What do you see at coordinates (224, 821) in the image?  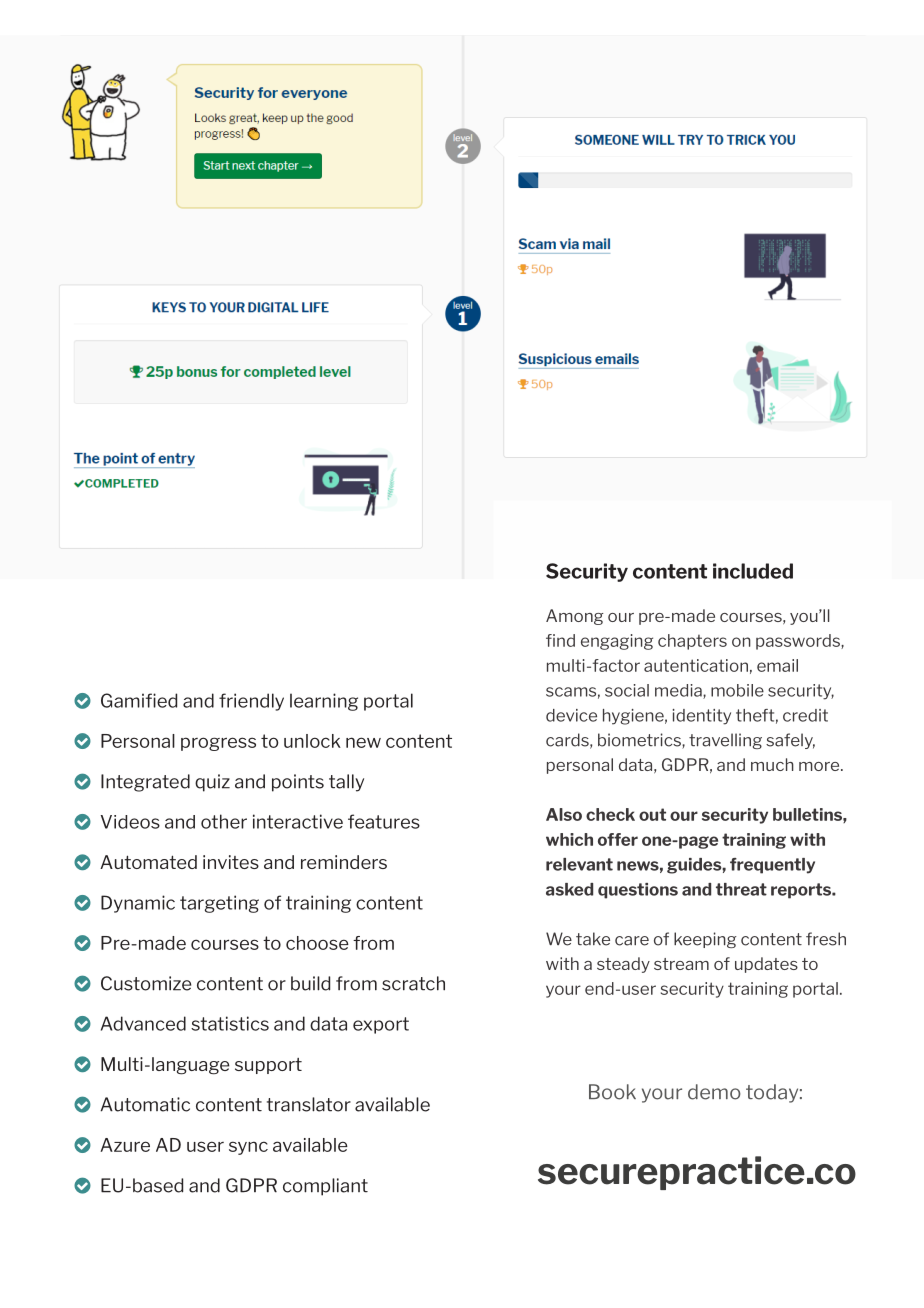 I see `other` at bounding box center [224, 821].
